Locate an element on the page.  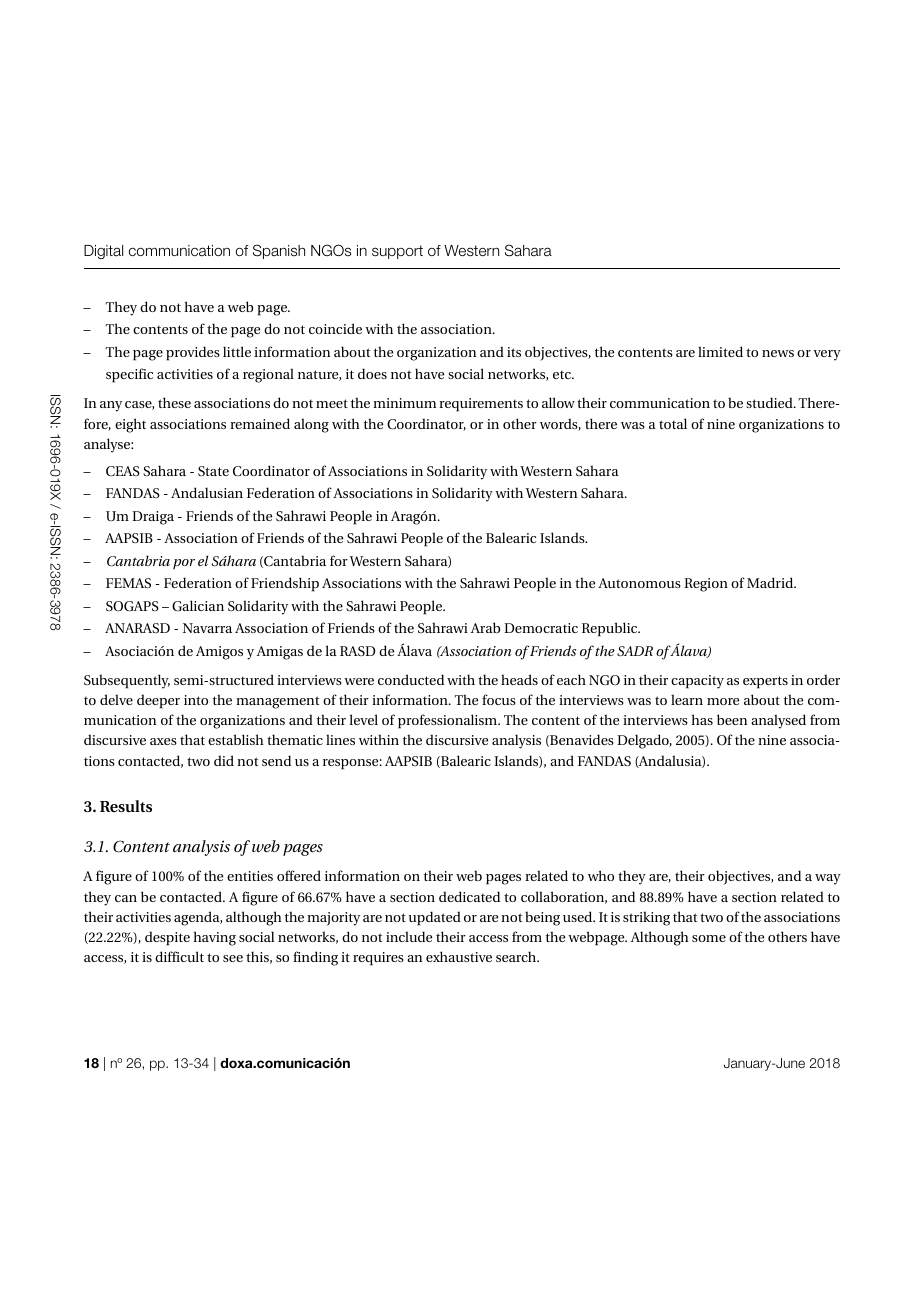
despite is located at coordinates (167, 938).
